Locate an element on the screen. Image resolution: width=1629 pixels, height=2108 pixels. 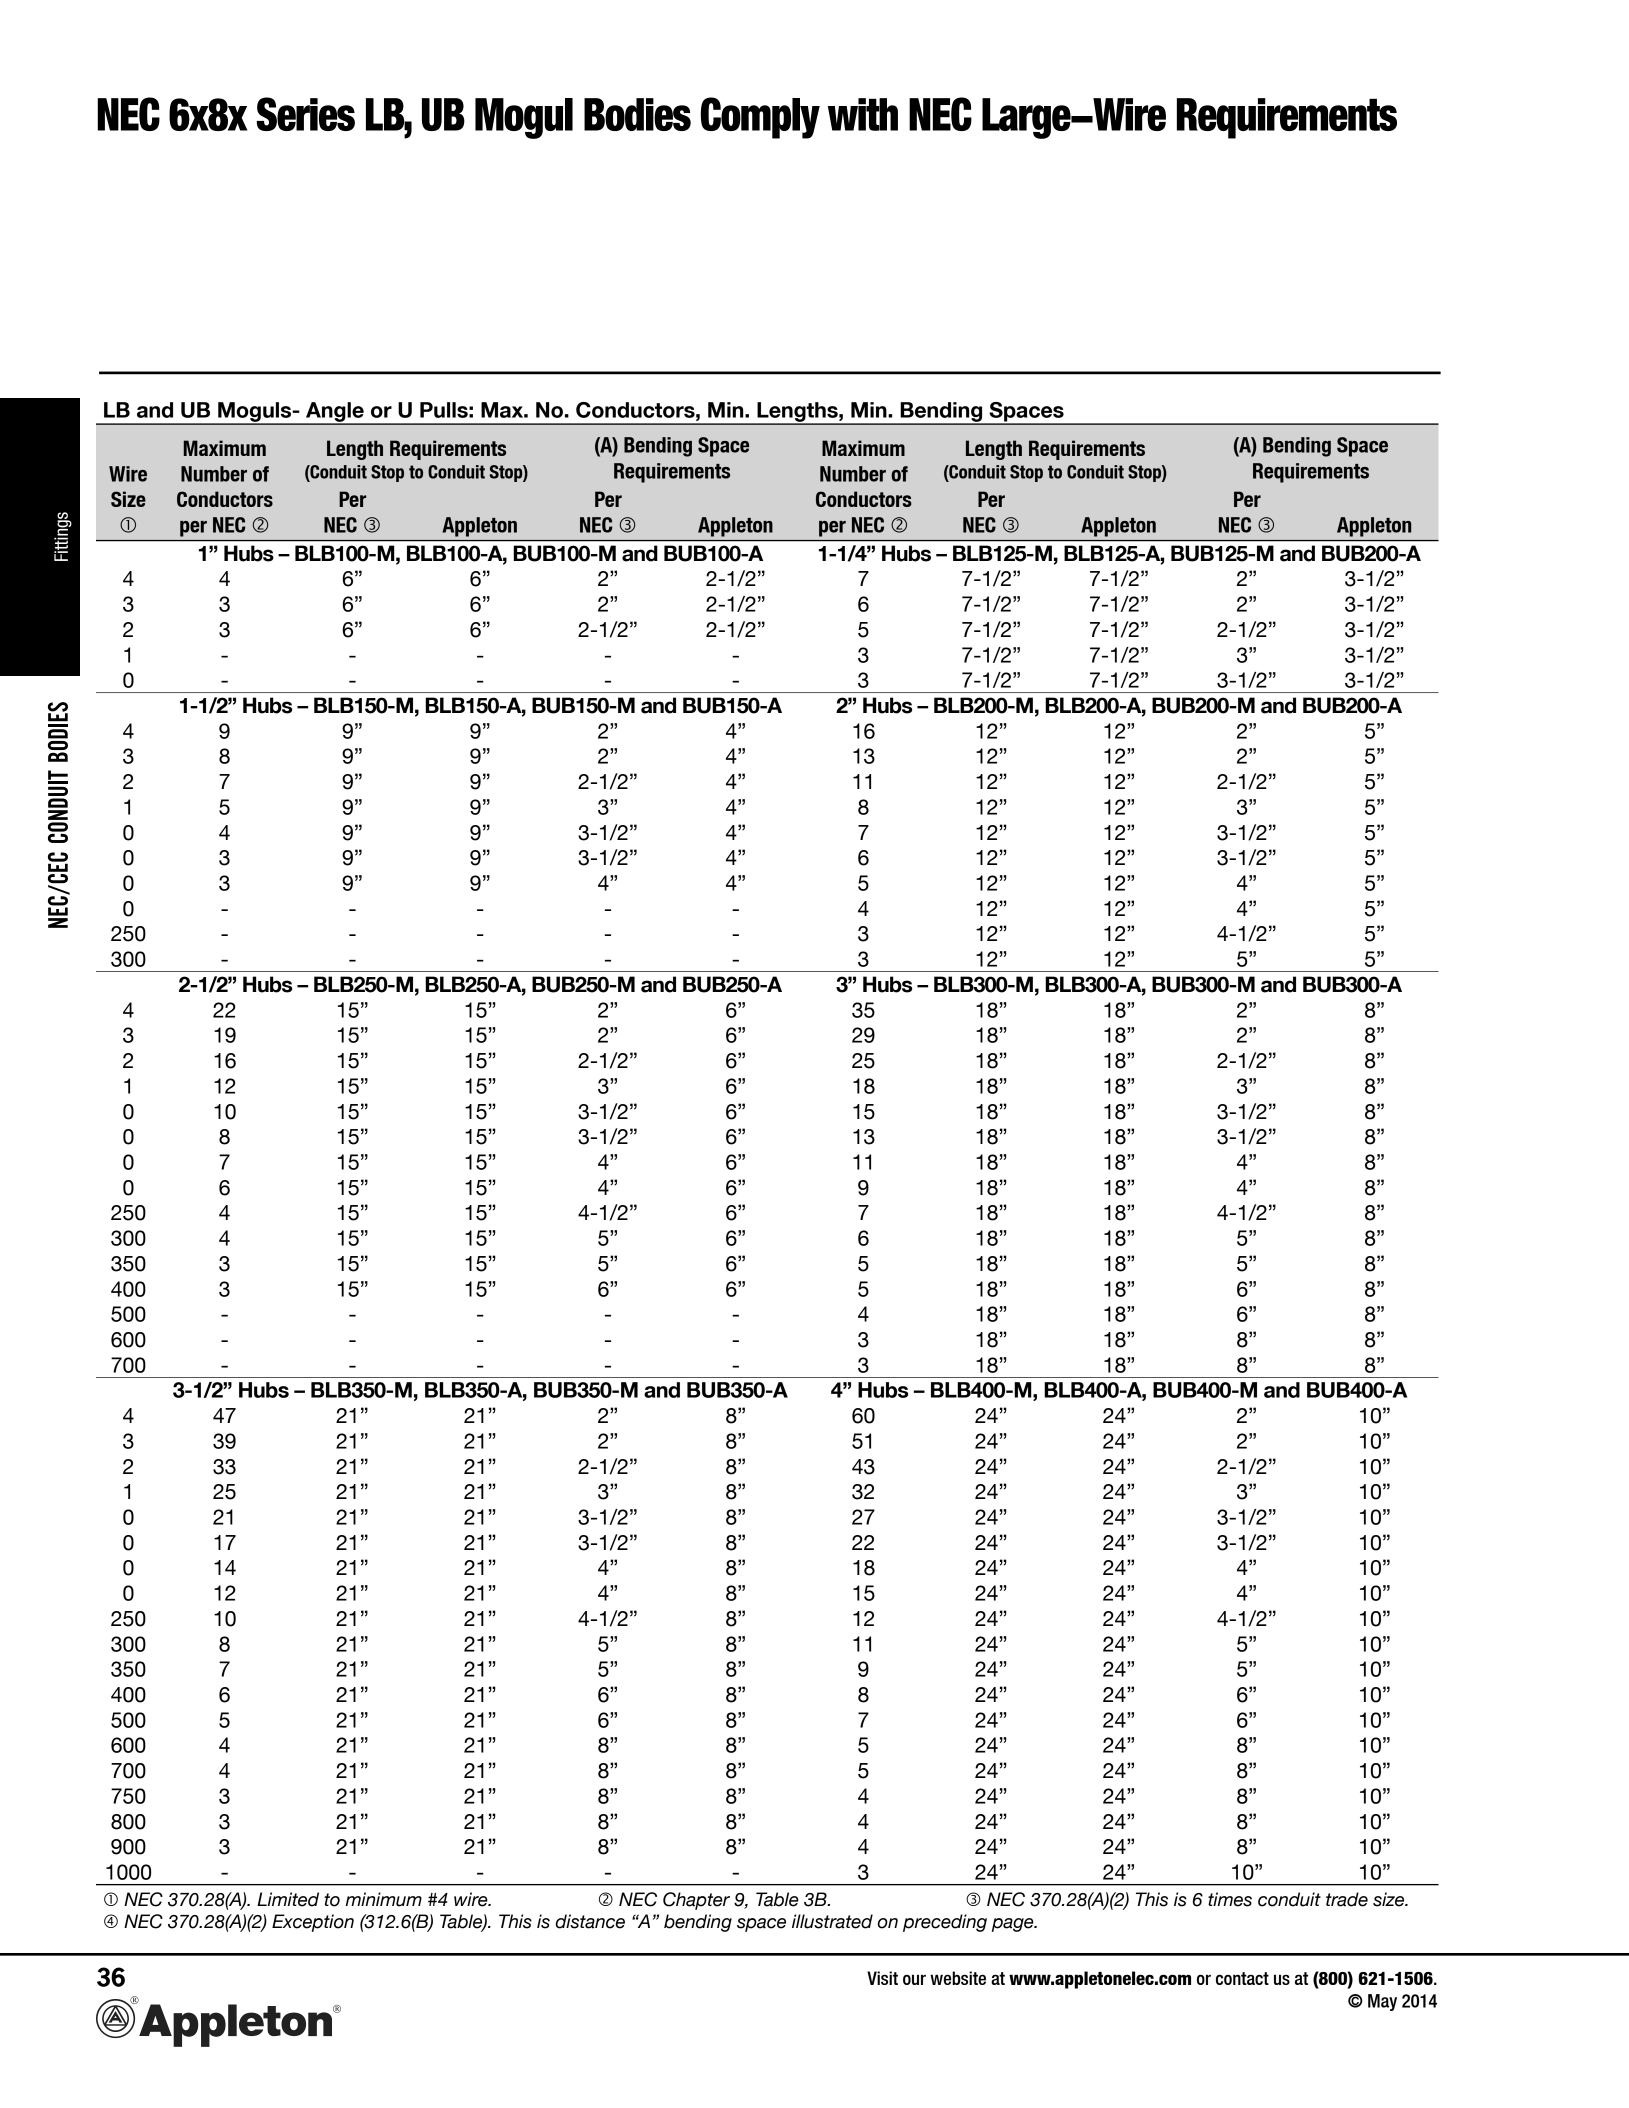
times is located at coordinates (1230, 1899).
